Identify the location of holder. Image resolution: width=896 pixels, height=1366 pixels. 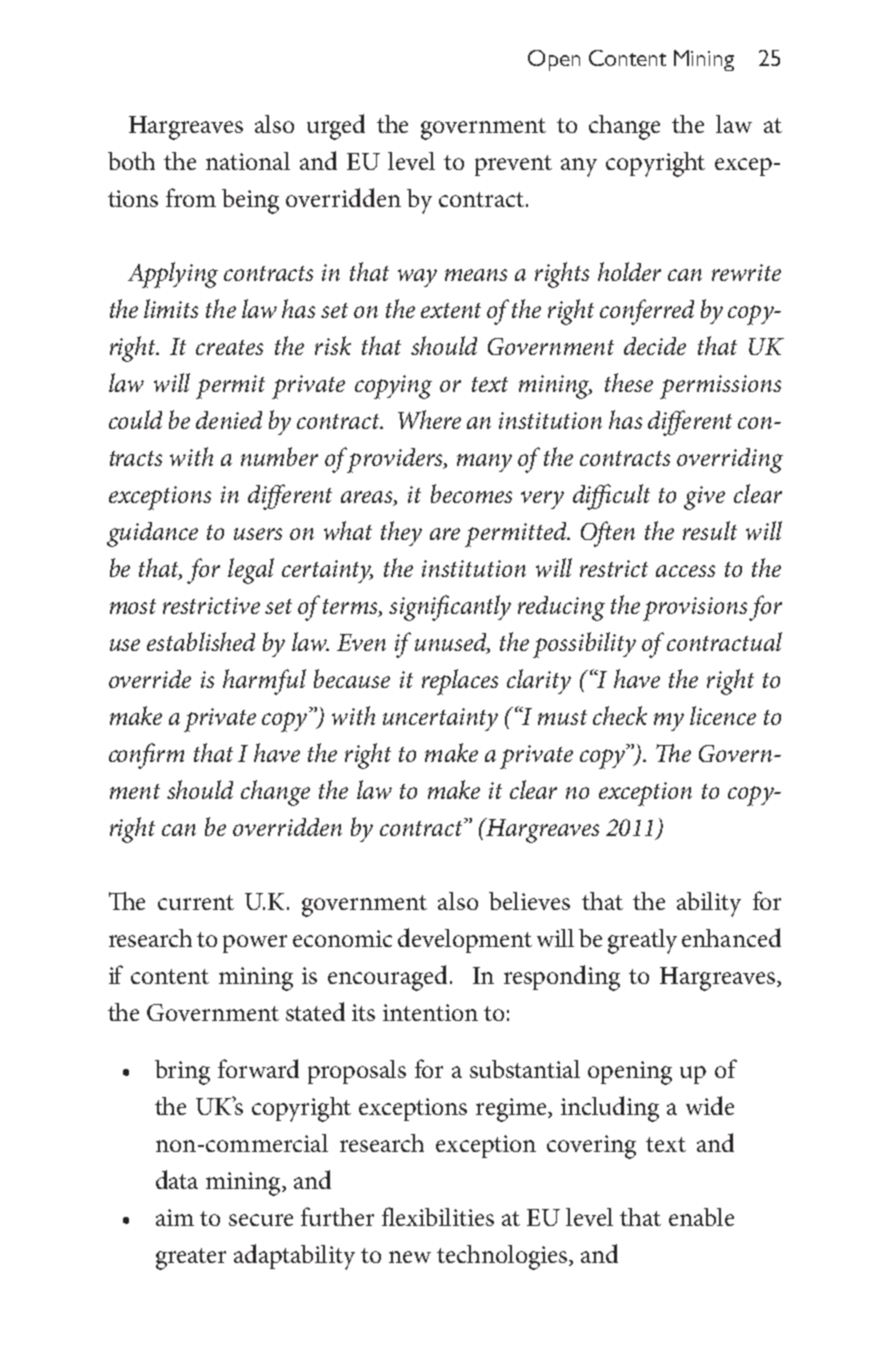
(629, 271).
